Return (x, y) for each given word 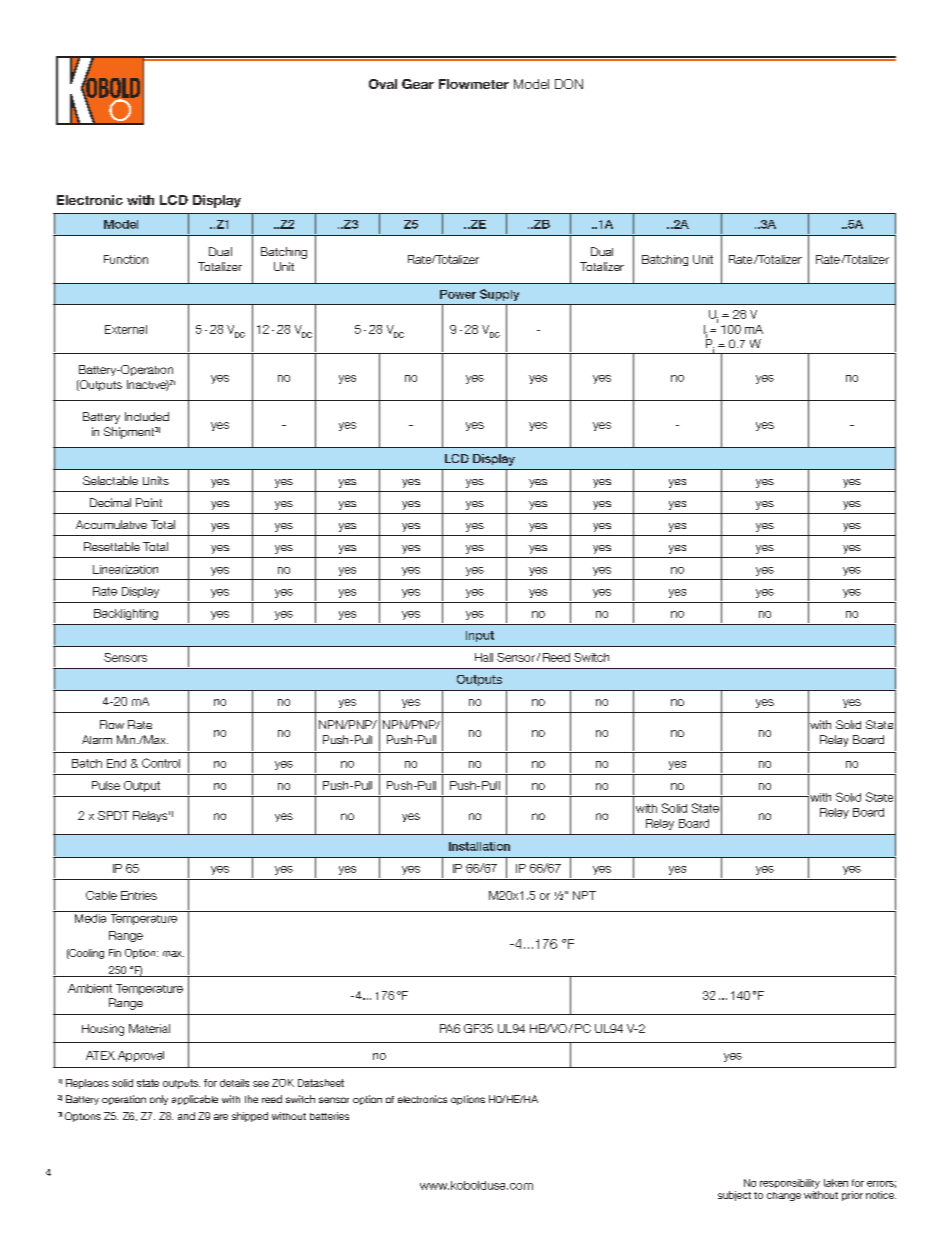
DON (569, 84)
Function (126, 259)
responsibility (790, 1184)
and (186, 1116)
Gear (418, 84)
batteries (329, 1116)
